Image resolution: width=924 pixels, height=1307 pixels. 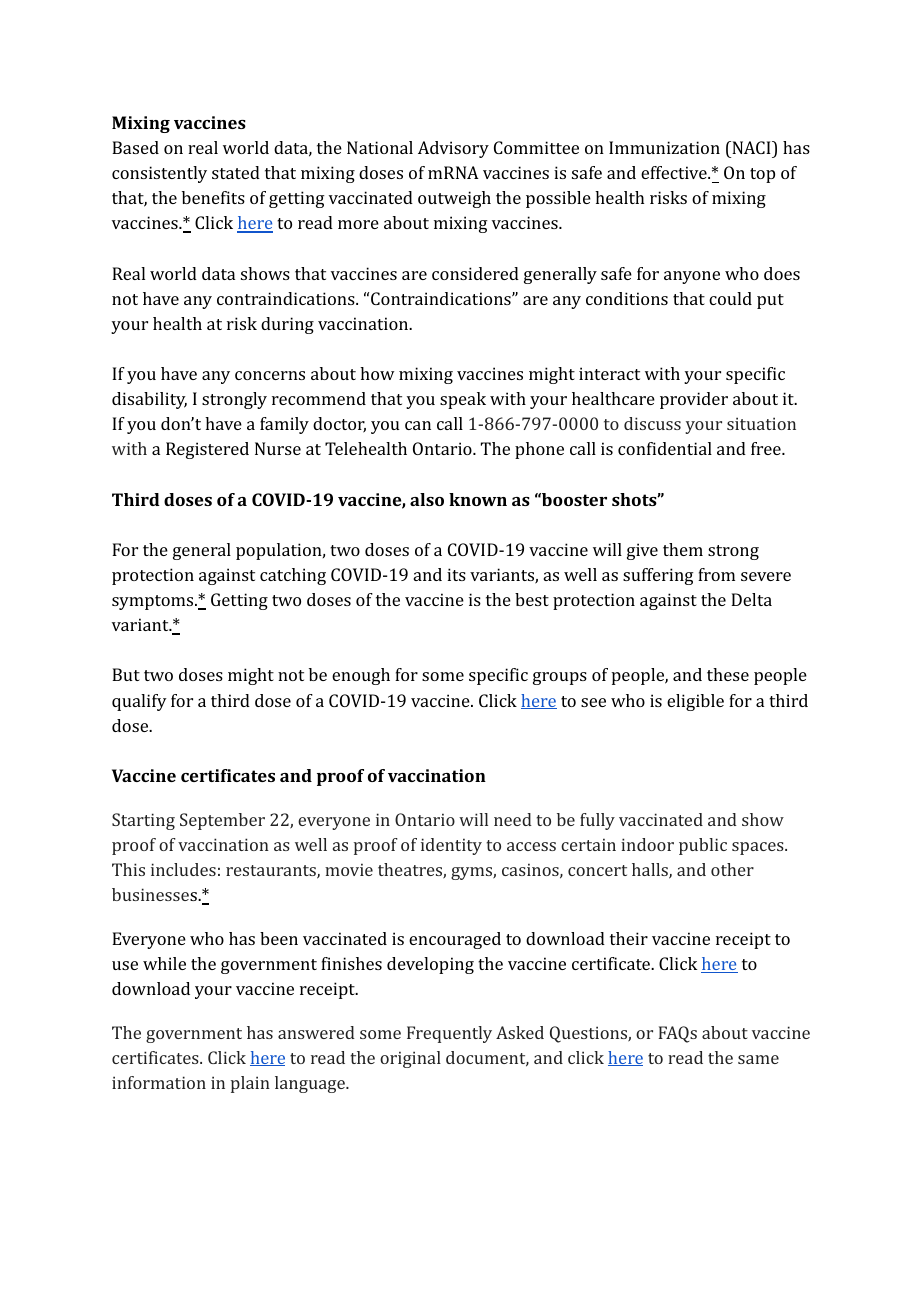 What do you see at coordinates (758, 1059) in the page?
I see `same` at bounding box center [758, 1059].
